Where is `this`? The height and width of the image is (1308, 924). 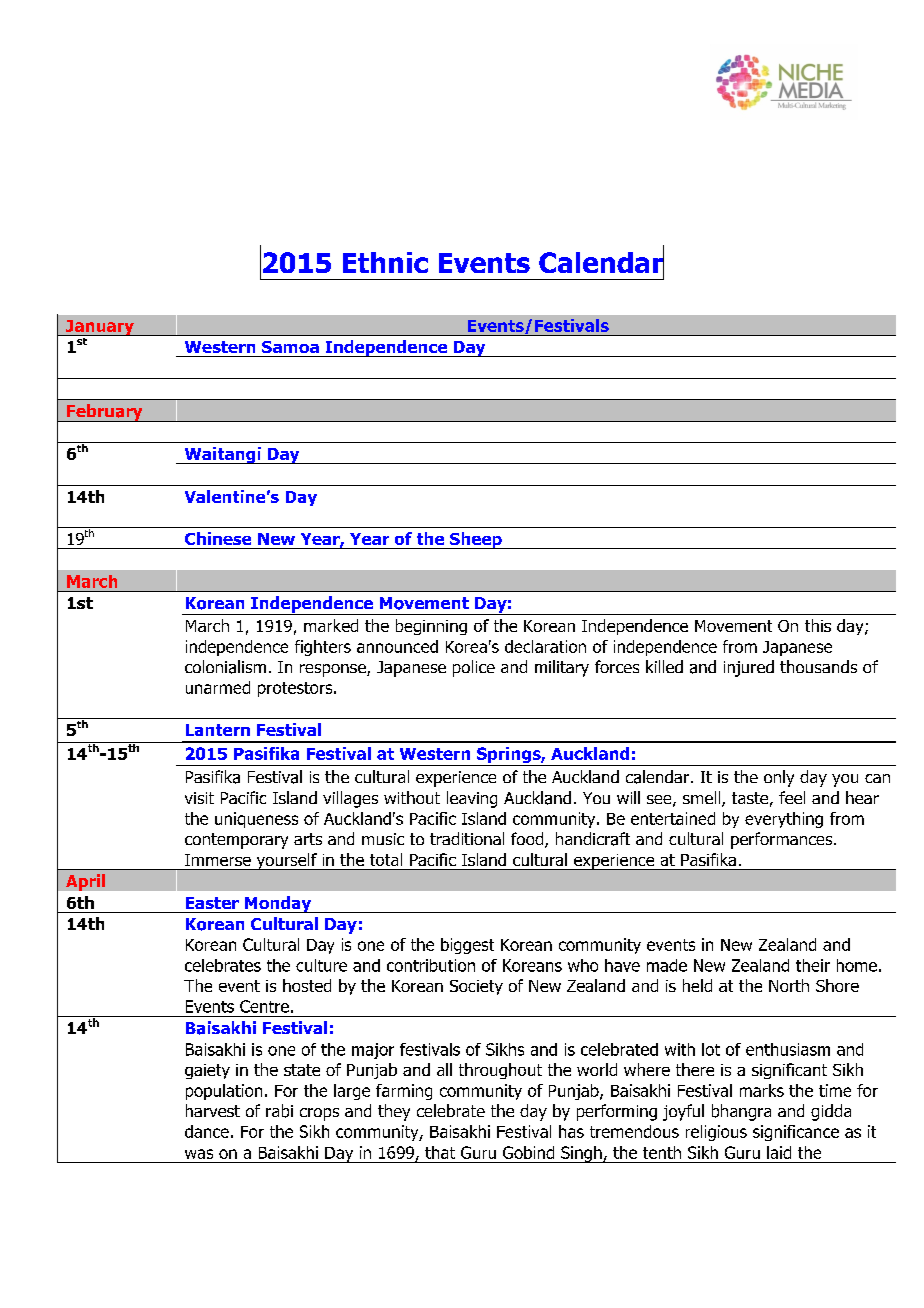
this is located at coordinates (818, 625).
